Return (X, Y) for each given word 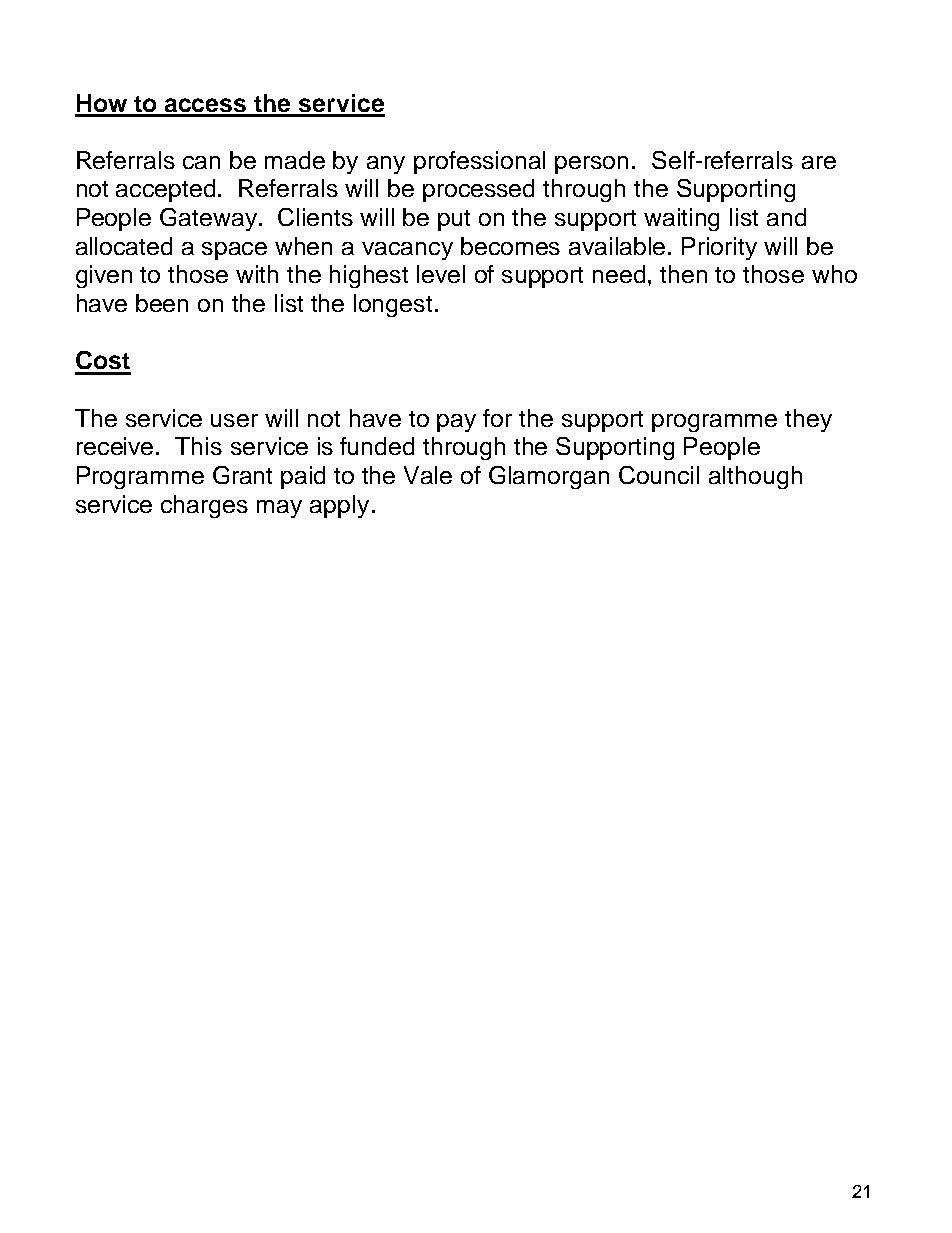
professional (479, 162)
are (819, 162)
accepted (165, 190)
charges (204, 506)
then (683, 274)
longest (393, 305)
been (162, 303)
